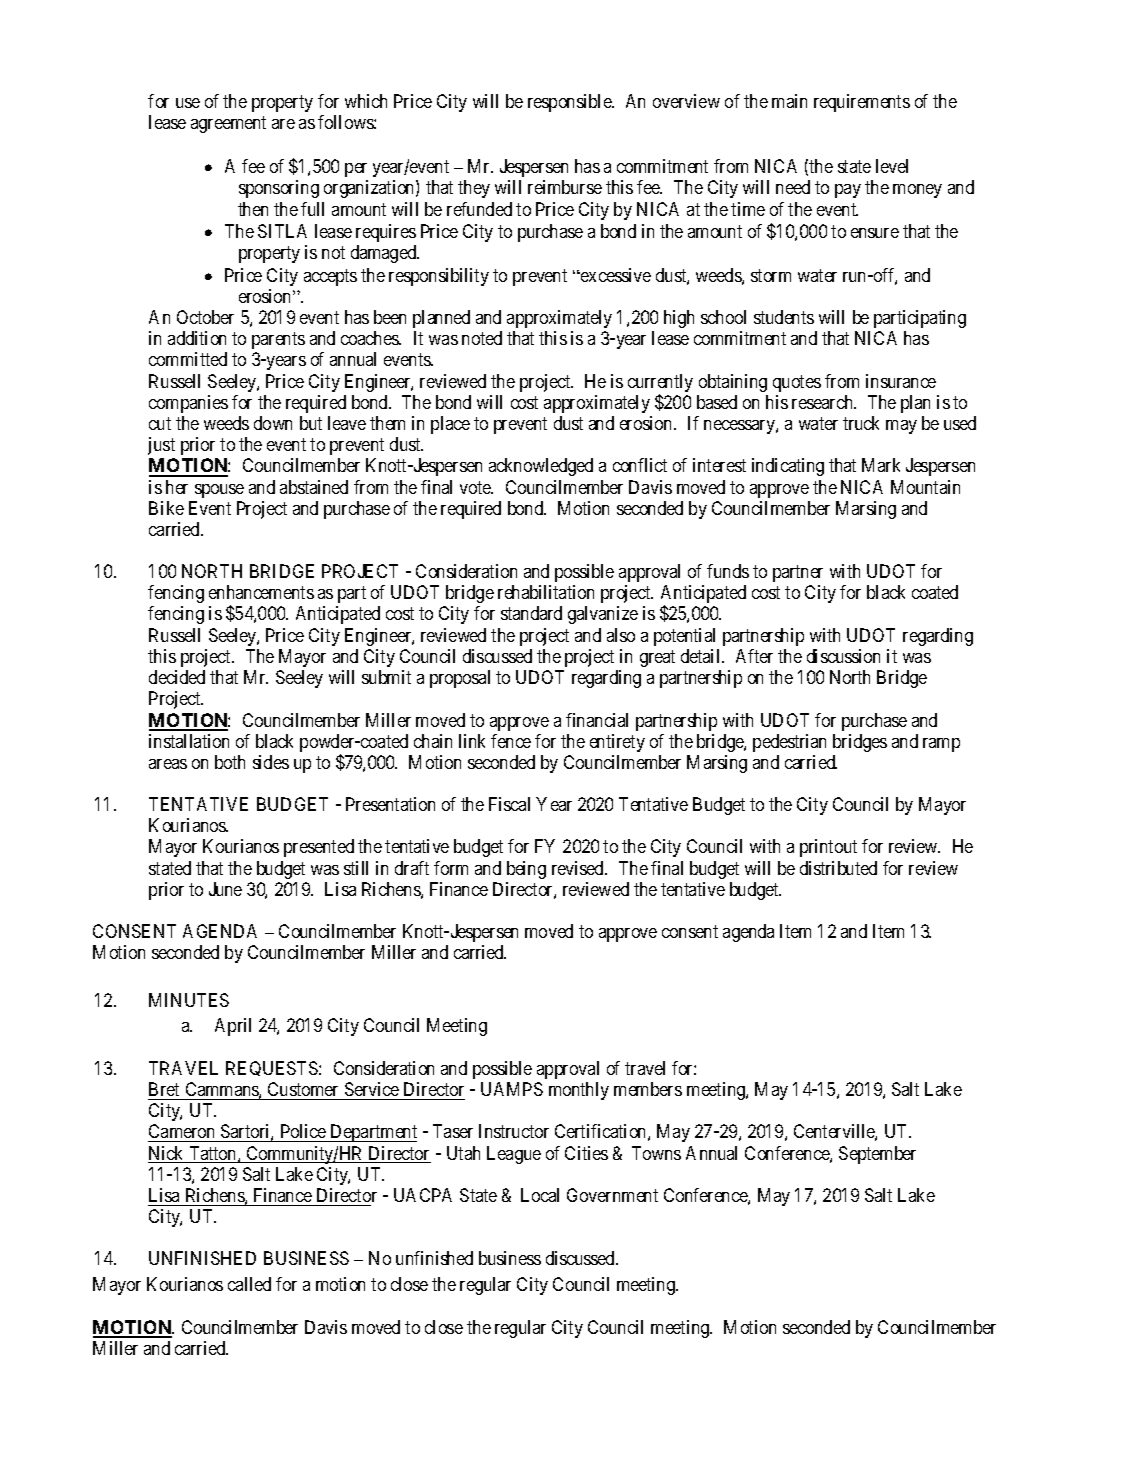  Describe the element at coordinates (881, 465) in the document. I see `Mark` at that location.
